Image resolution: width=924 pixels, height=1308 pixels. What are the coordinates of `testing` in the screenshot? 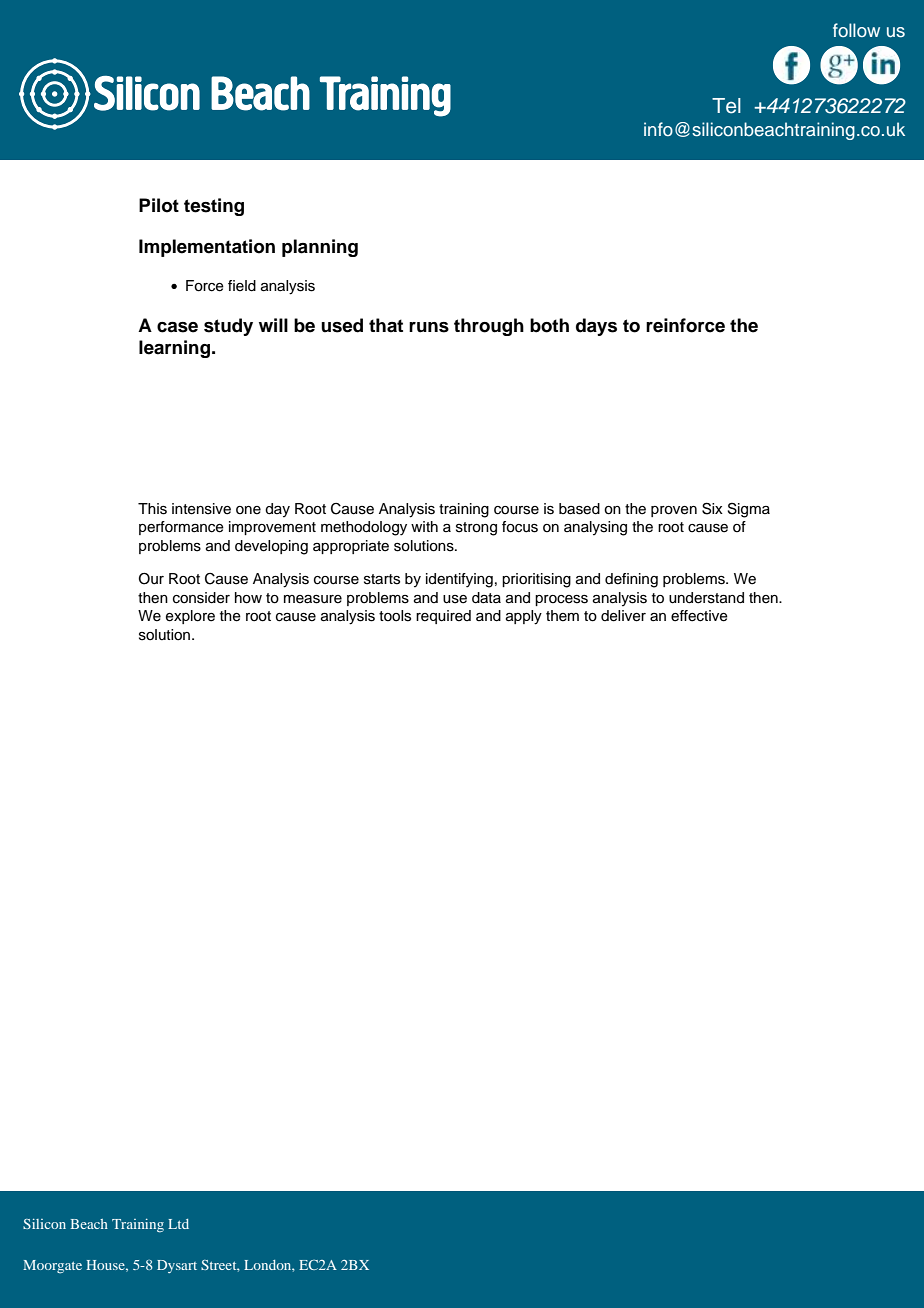 It's located at (214, 207).
